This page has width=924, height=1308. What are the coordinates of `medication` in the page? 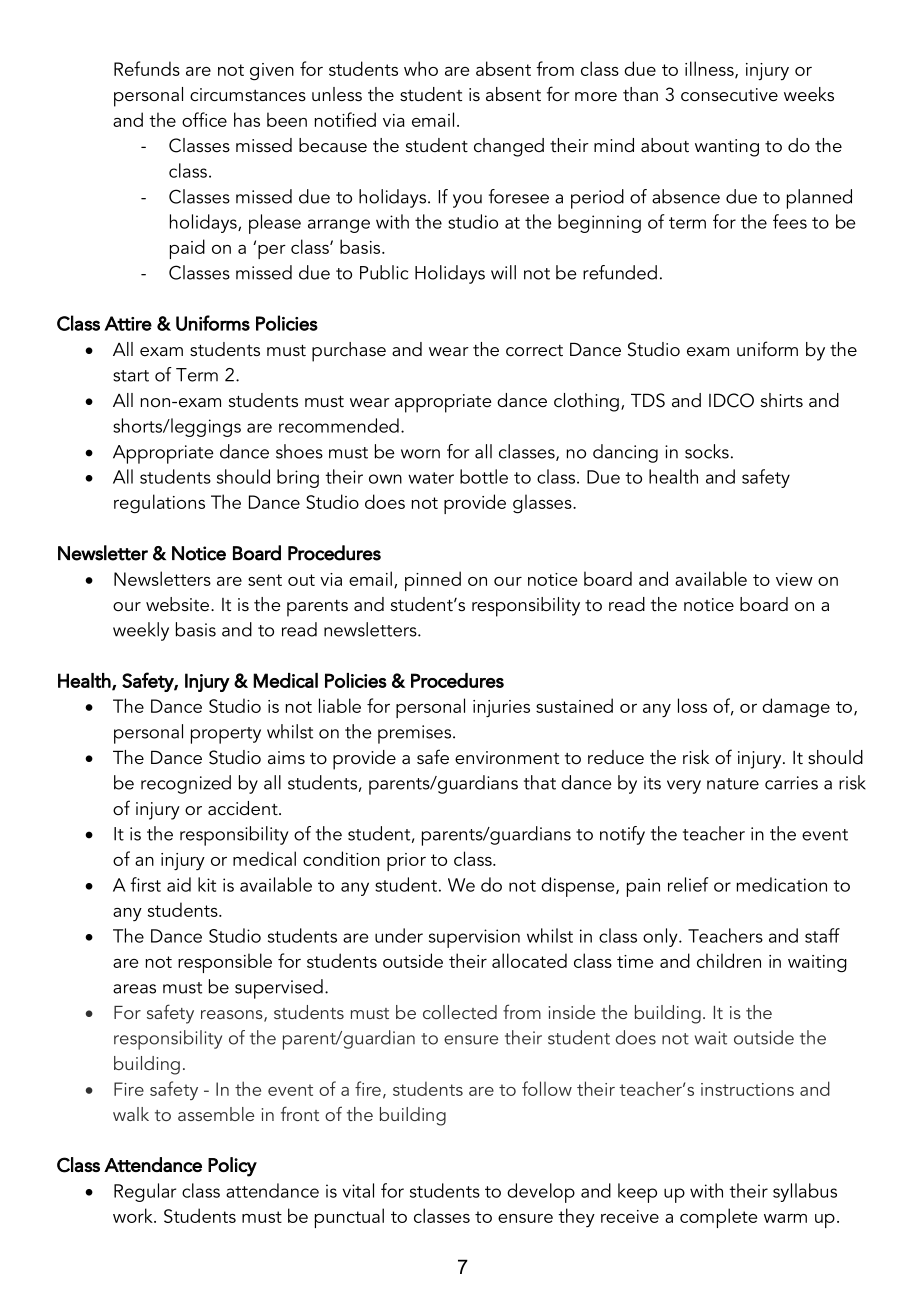 It's located at (781, 884).
